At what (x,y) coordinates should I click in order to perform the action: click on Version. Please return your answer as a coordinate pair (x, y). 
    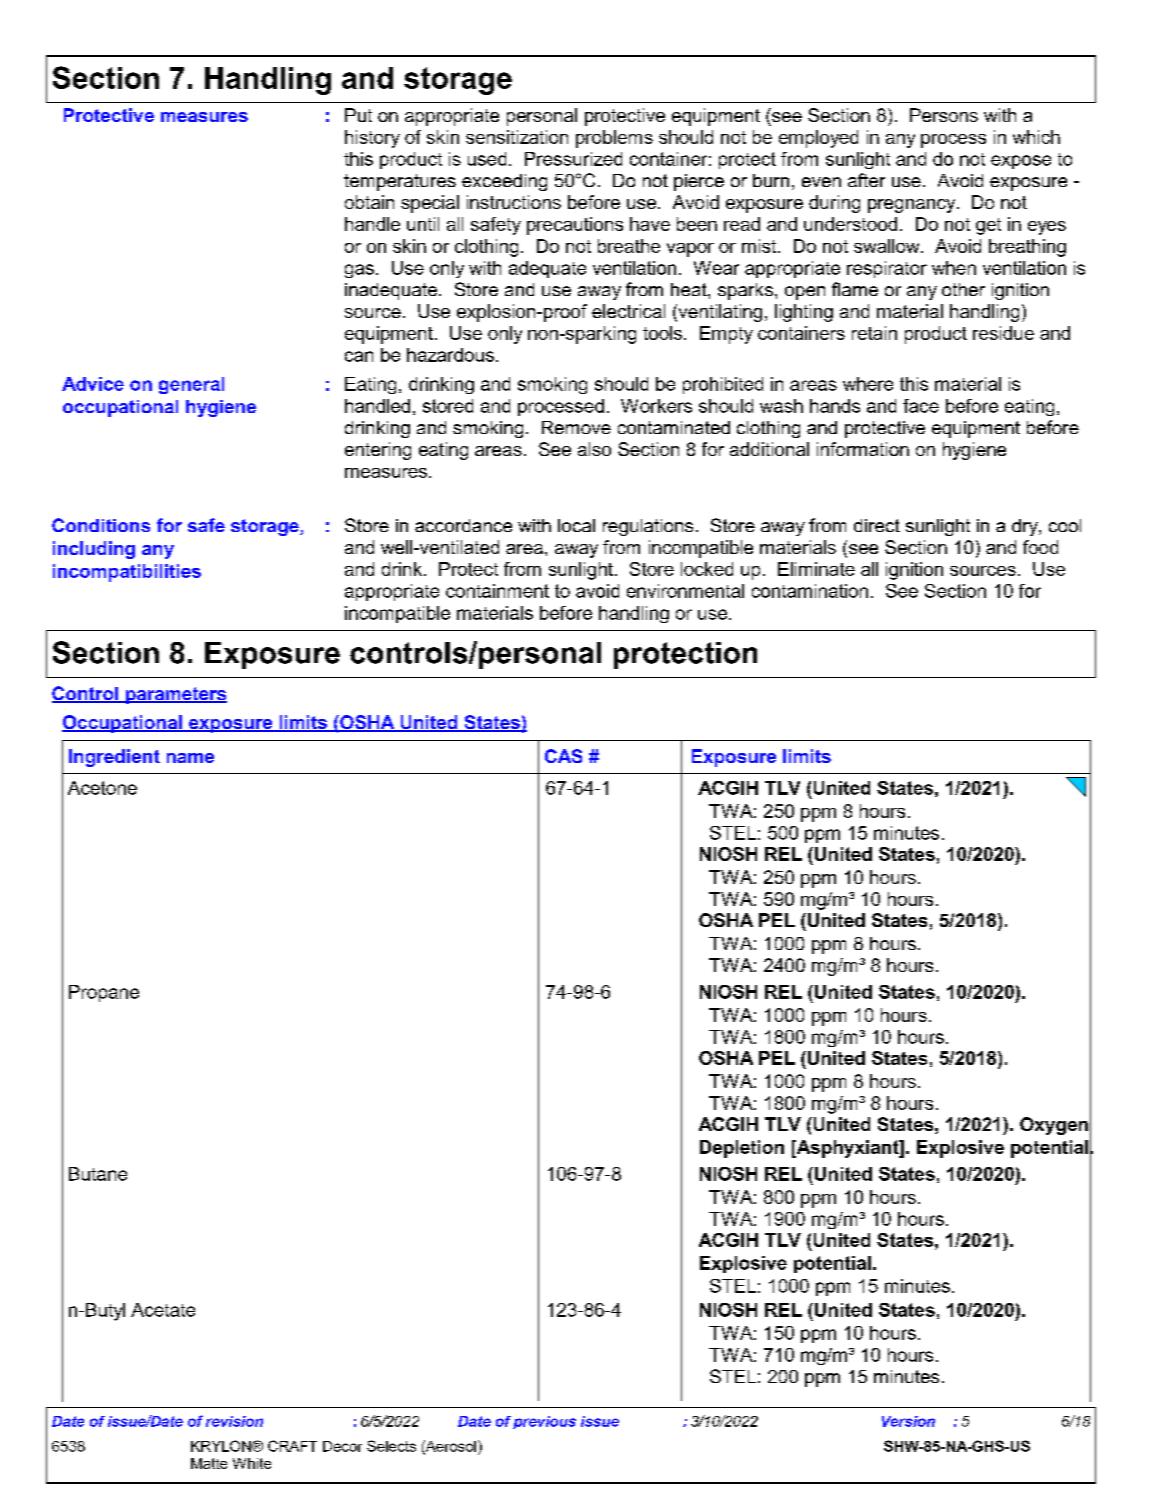
    Looking at the image, I should click on (908, 1421).
